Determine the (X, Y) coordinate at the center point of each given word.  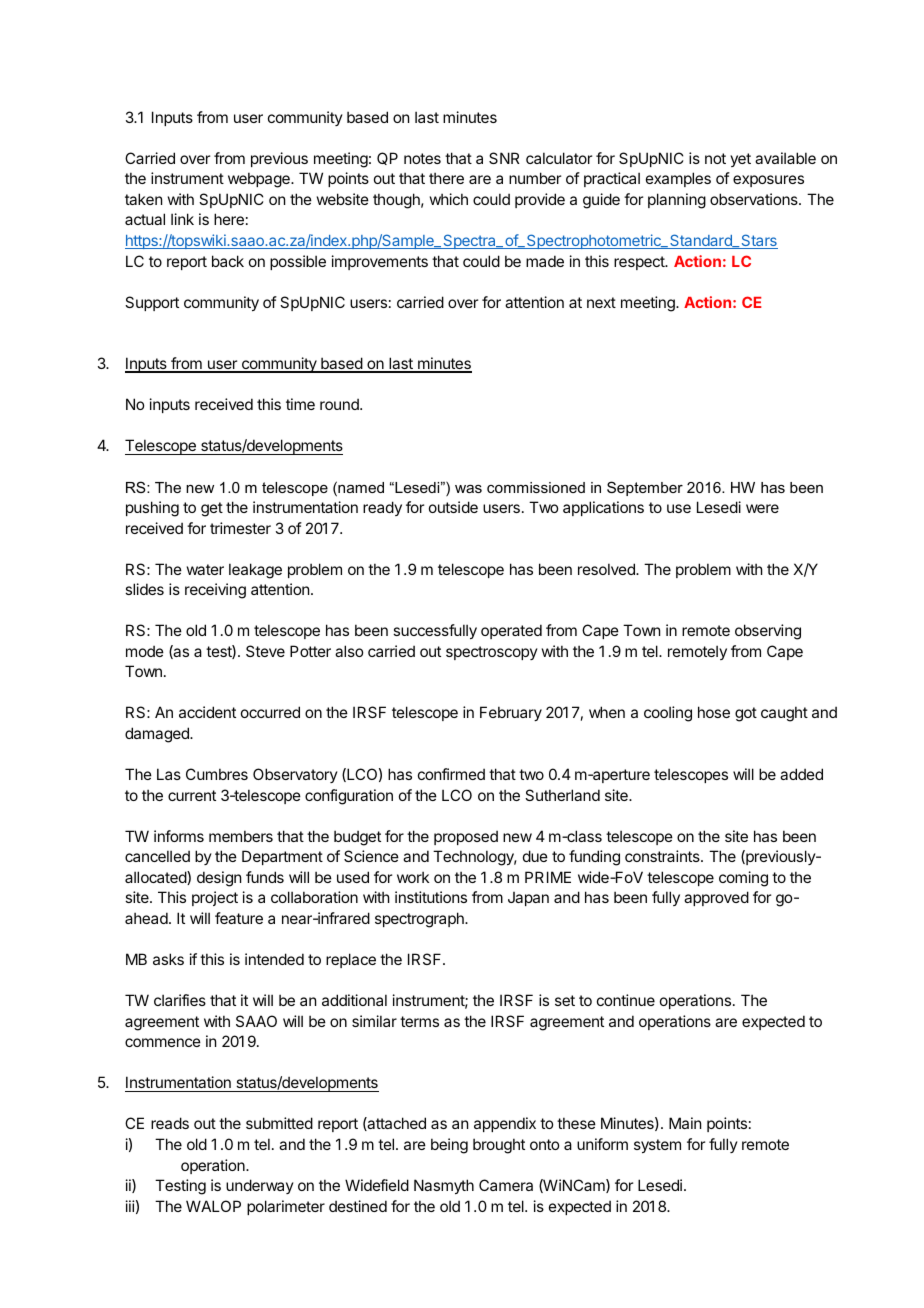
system (657, 1146)
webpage (260, 180)
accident (207, 712)
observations (755, 199)
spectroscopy (492, 653)
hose (714, 712)
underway (260, 1186)
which (449, 199)
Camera (506, 1185)
